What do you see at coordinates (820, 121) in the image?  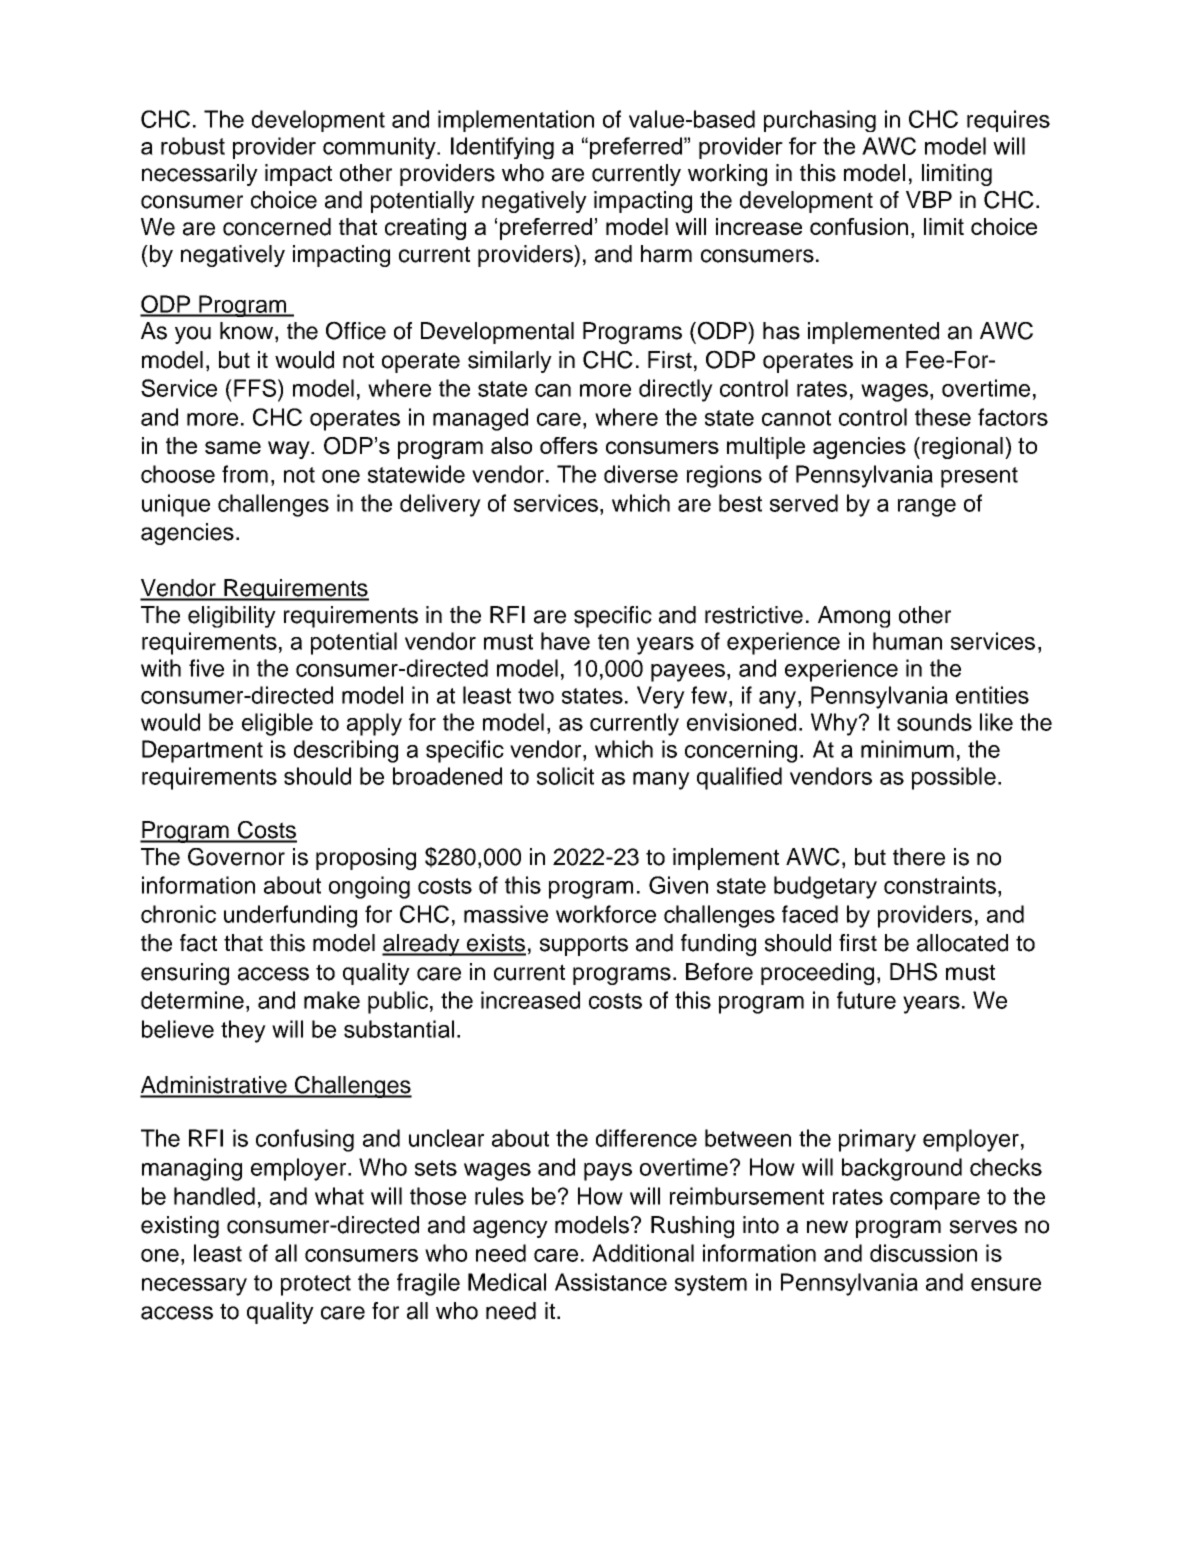 I see `purchasing` at bounding box center [820, 121].
